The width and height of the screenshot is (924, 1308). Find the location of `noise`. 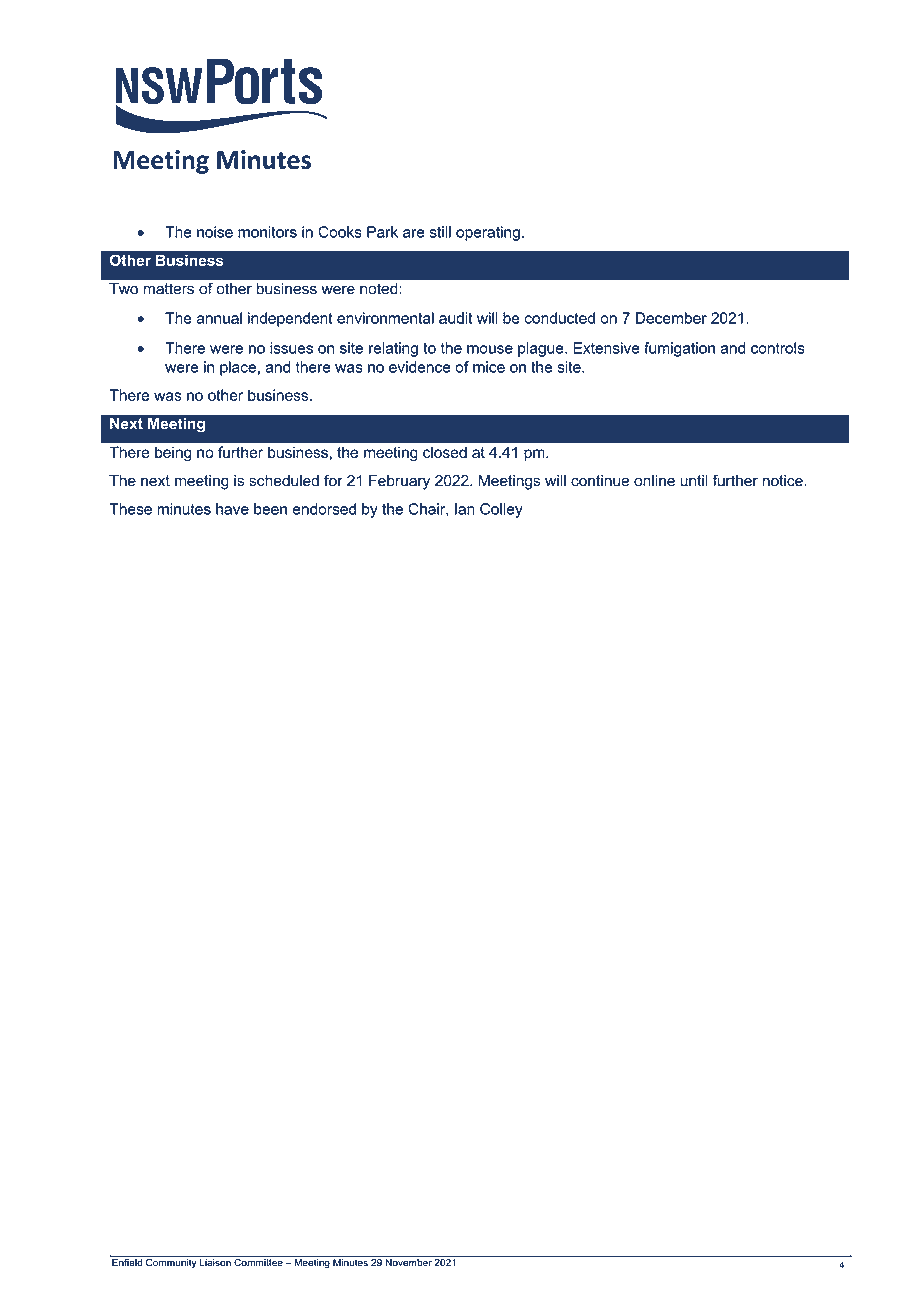

noise is located at coordinates (215, 232).
